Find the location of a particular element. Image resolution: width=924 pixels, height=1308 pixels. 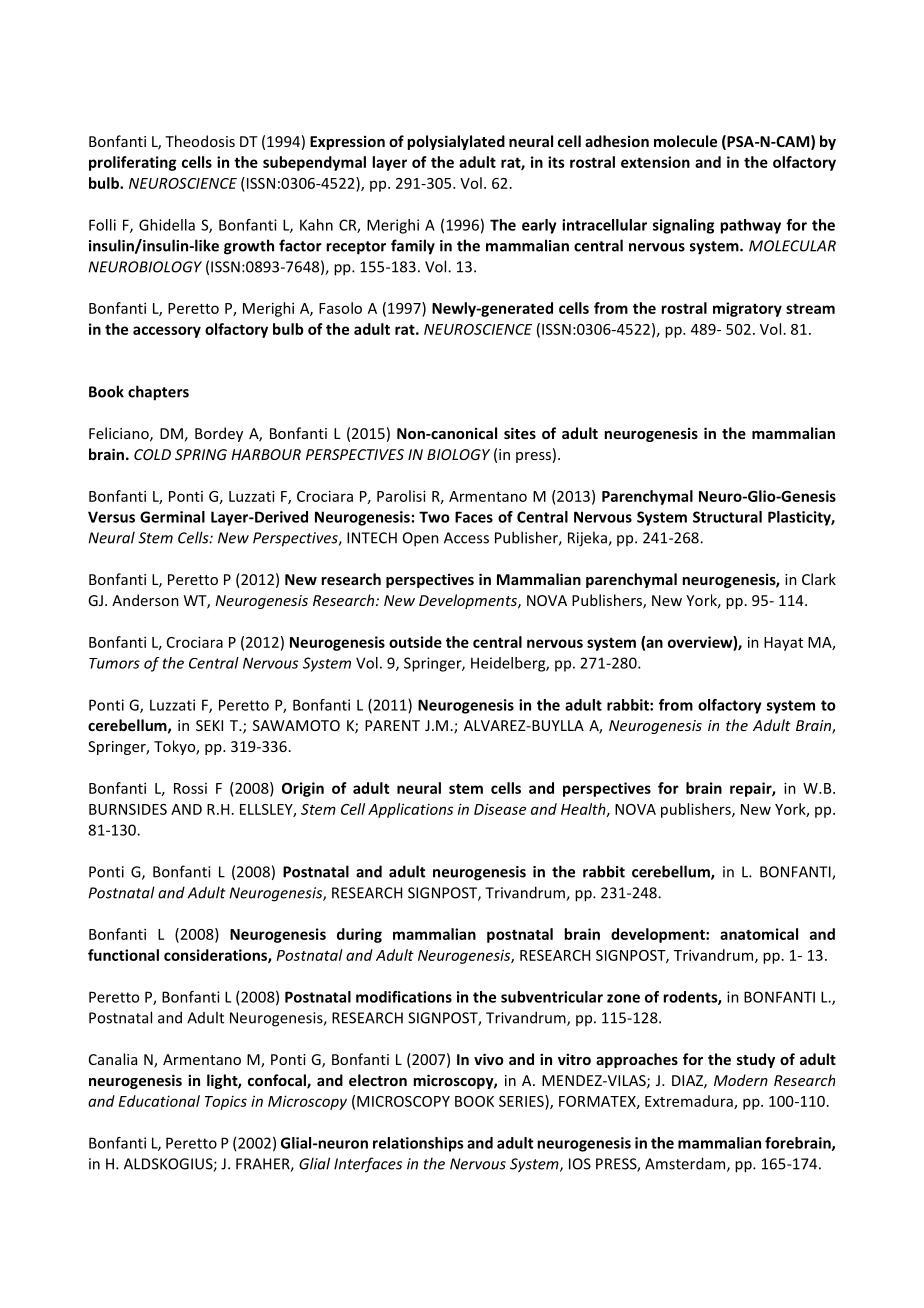

Extremadura is located at coordinates (690, 1102).
